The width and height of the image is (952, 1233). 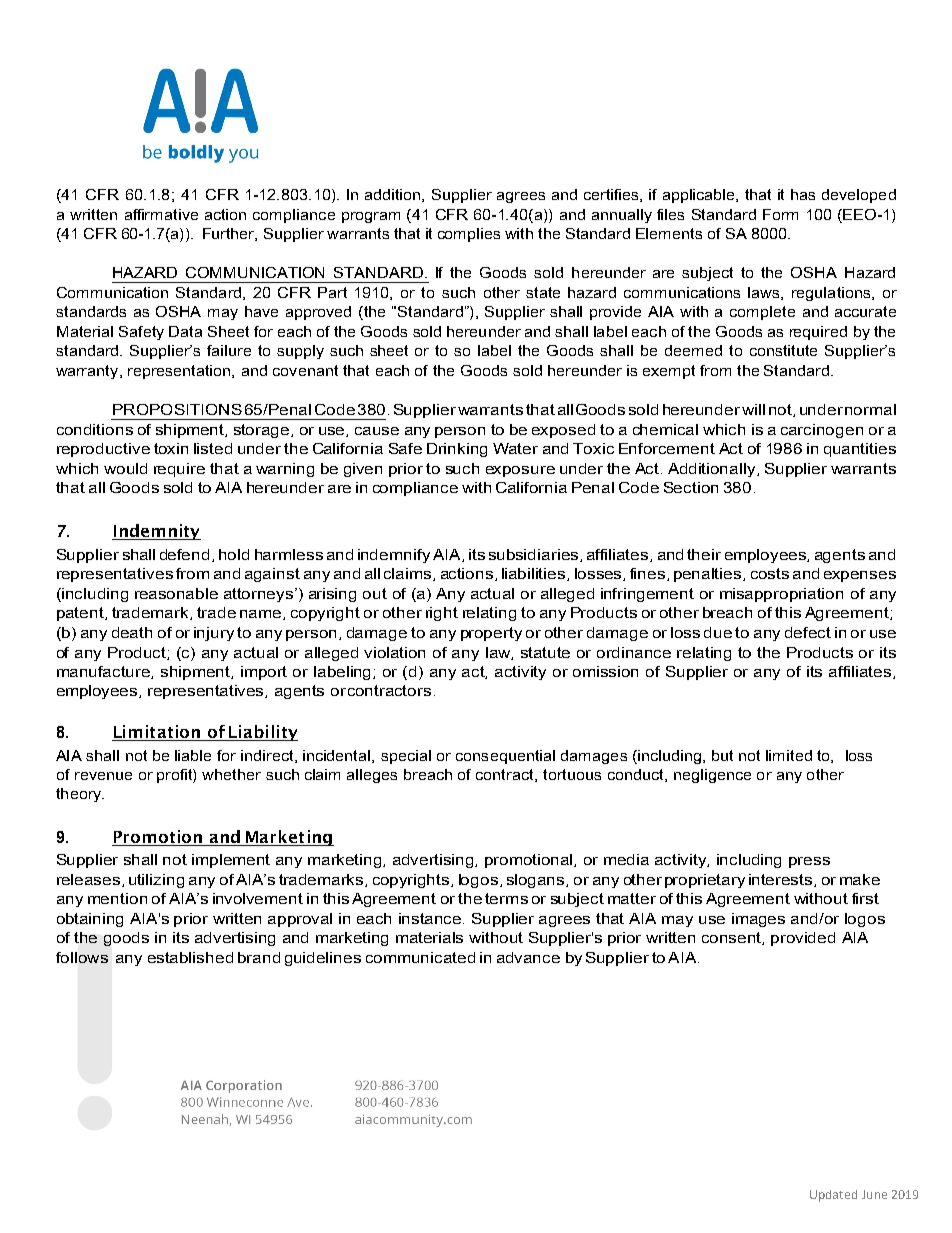 I want to click on advance, so click(x=528, y=957).
